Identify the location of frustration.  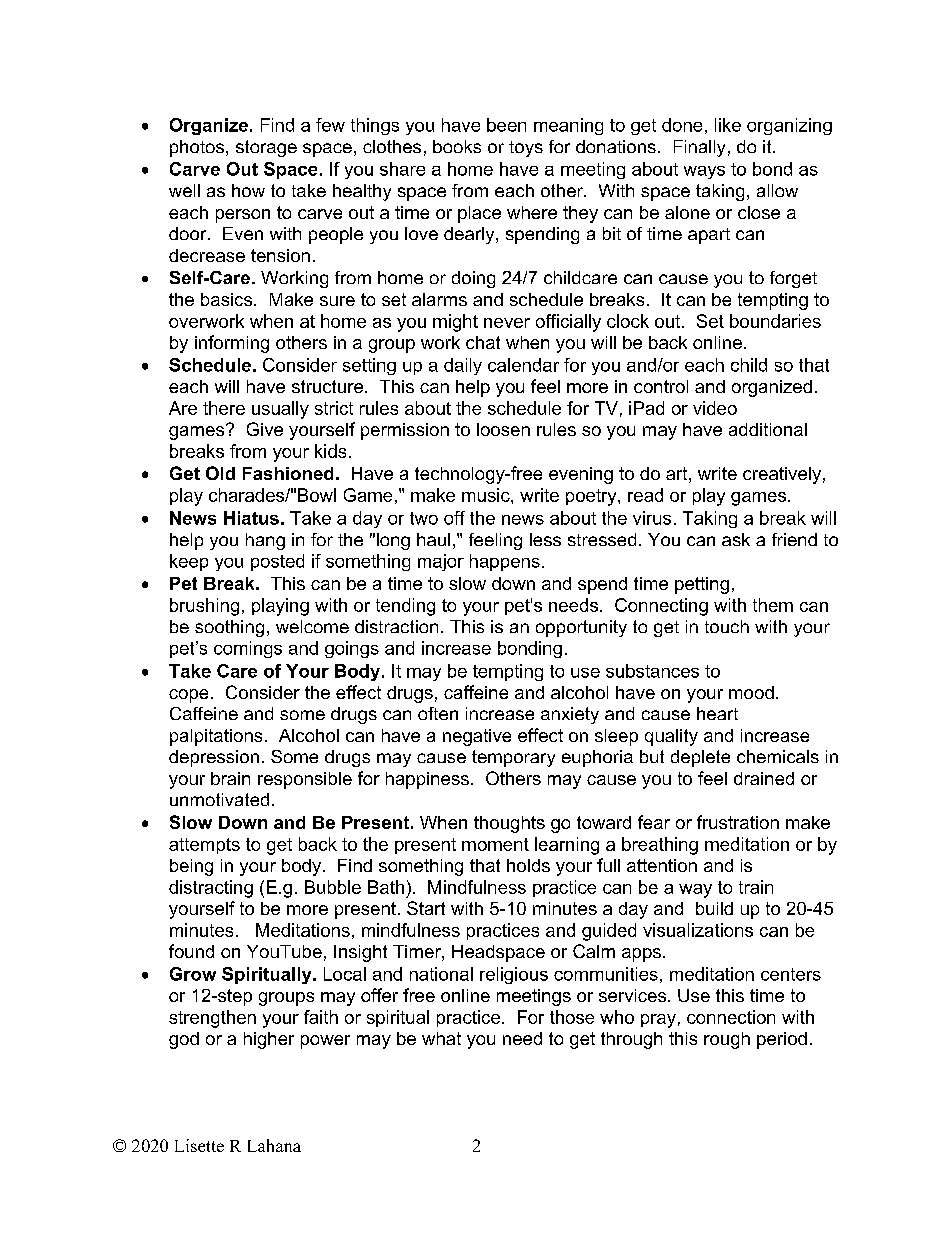
(738, 822).
